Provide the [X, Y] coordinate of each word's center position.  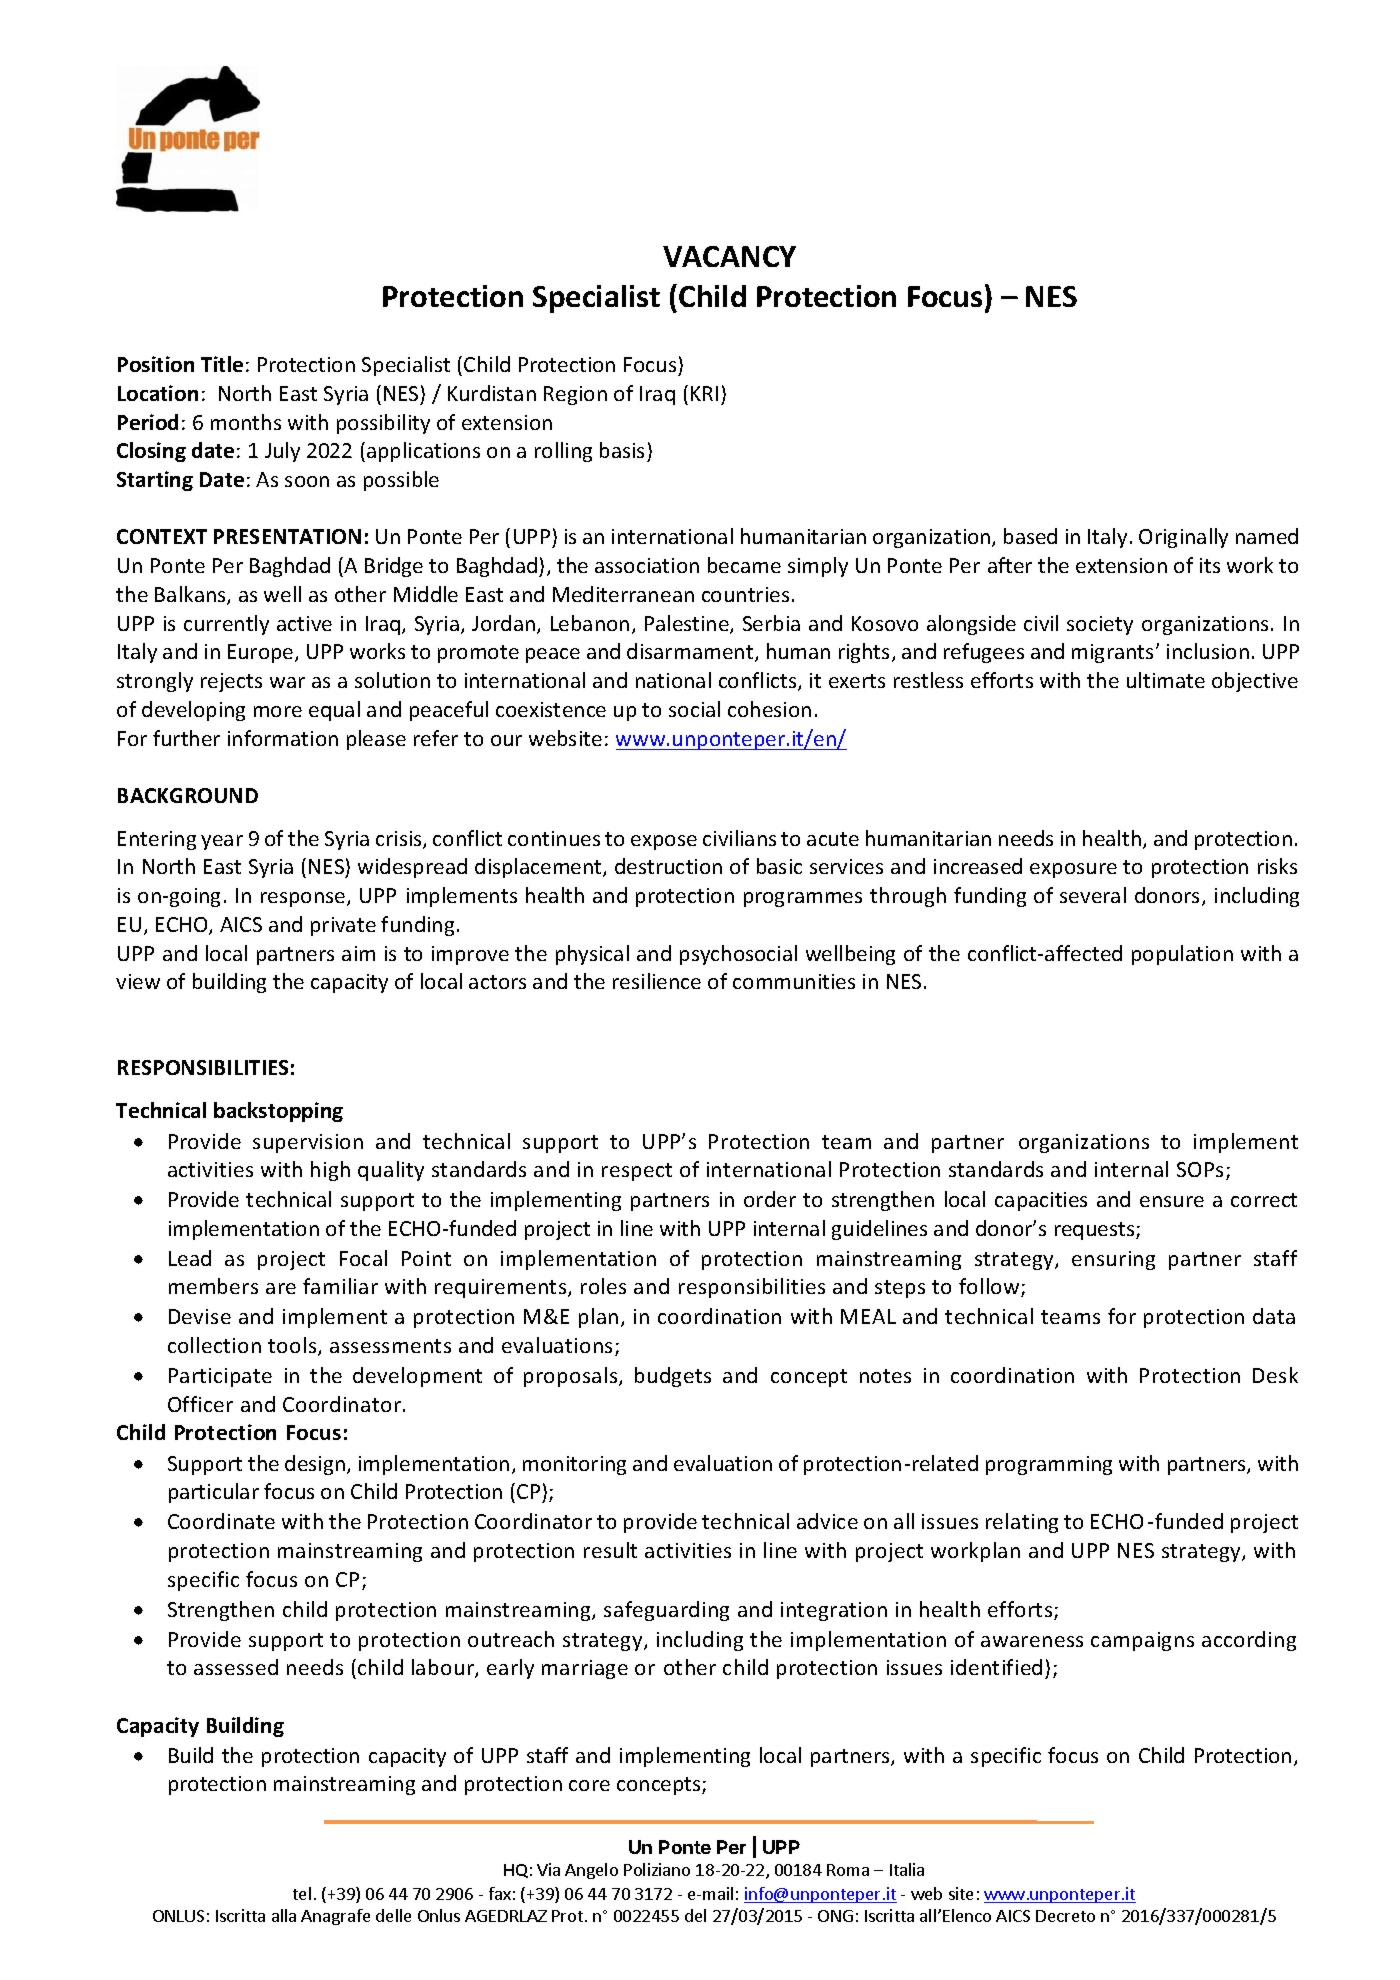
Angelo [591, 1871]
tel [302, 1893]
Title [222, 364]
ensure [1172, 1201]
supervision [308, 1143]
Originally [1183, 538]
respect [637, 1172]
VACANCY [729, 256]
